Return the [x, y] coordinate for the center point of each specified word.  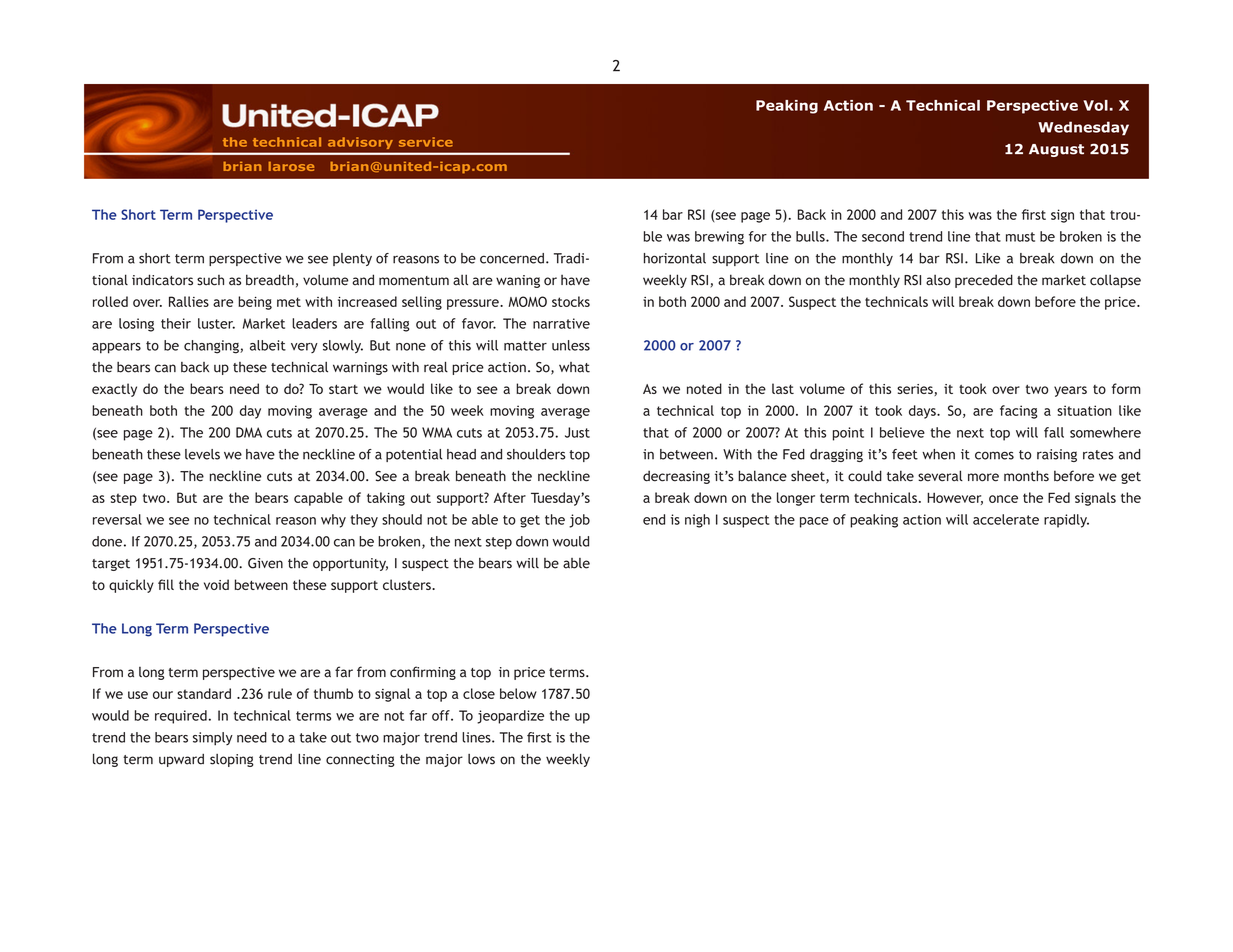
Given [265, 563]
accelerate [1006, 519]
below [518, 693]
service [426, 142]
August [1056, 150]
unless [571, 345]
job [579, 521]
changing [212, 347]
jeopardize [510, 717]
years [1070, 391]
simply [213, 739]
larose [291, 166]
